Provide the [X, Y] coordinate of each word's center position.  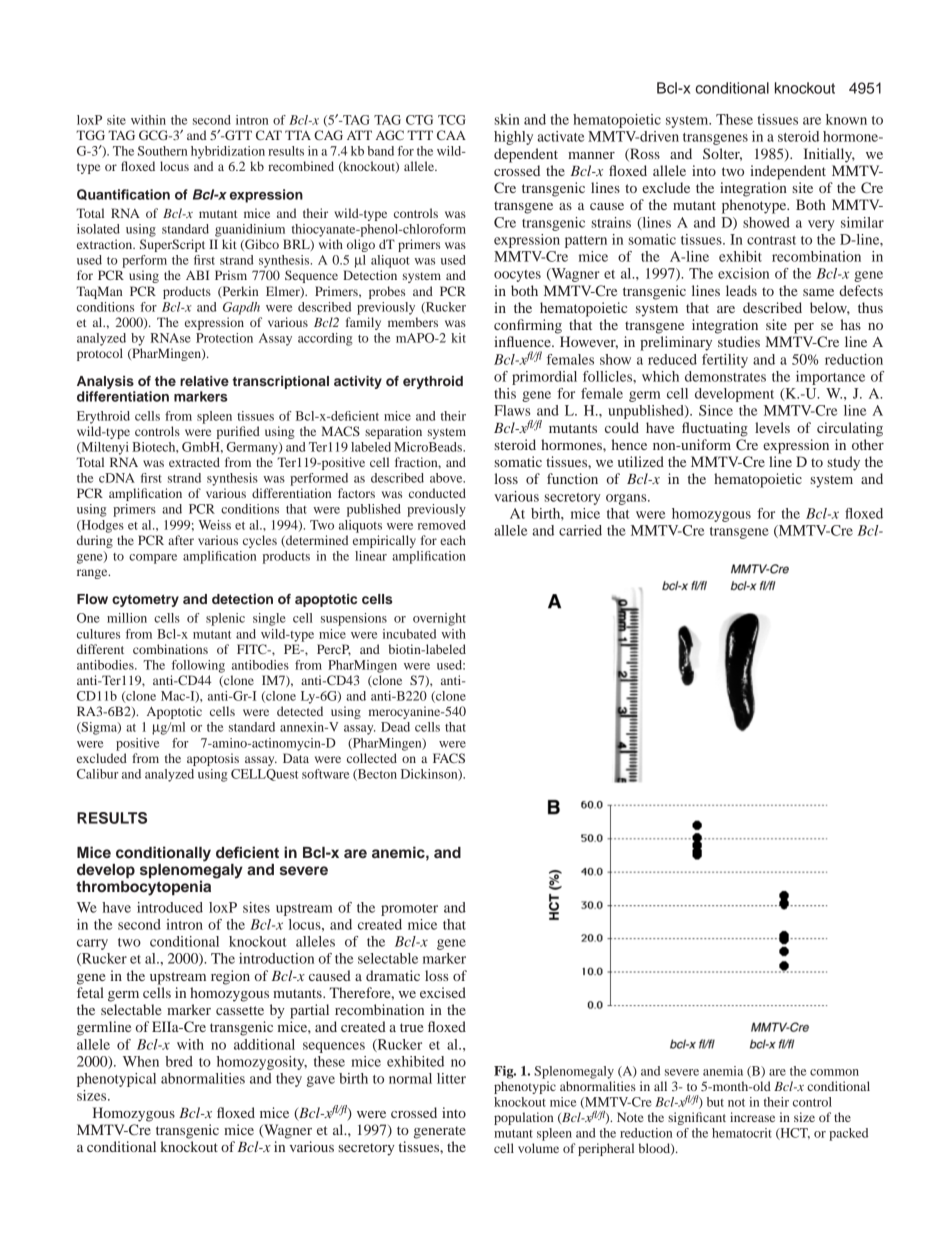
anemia [723, 1071]
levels [772, 427]
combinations [170, 649]
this [505, 393]
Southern [162, 151]
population [523, 1118]
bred [179, 1061]
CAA [451, 135]
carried [580, 530]
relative [204, 381]
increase [752, 1117]
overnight [439, 619]
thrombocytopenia [143, 887]
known [846, 119]
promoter [409, 910]
